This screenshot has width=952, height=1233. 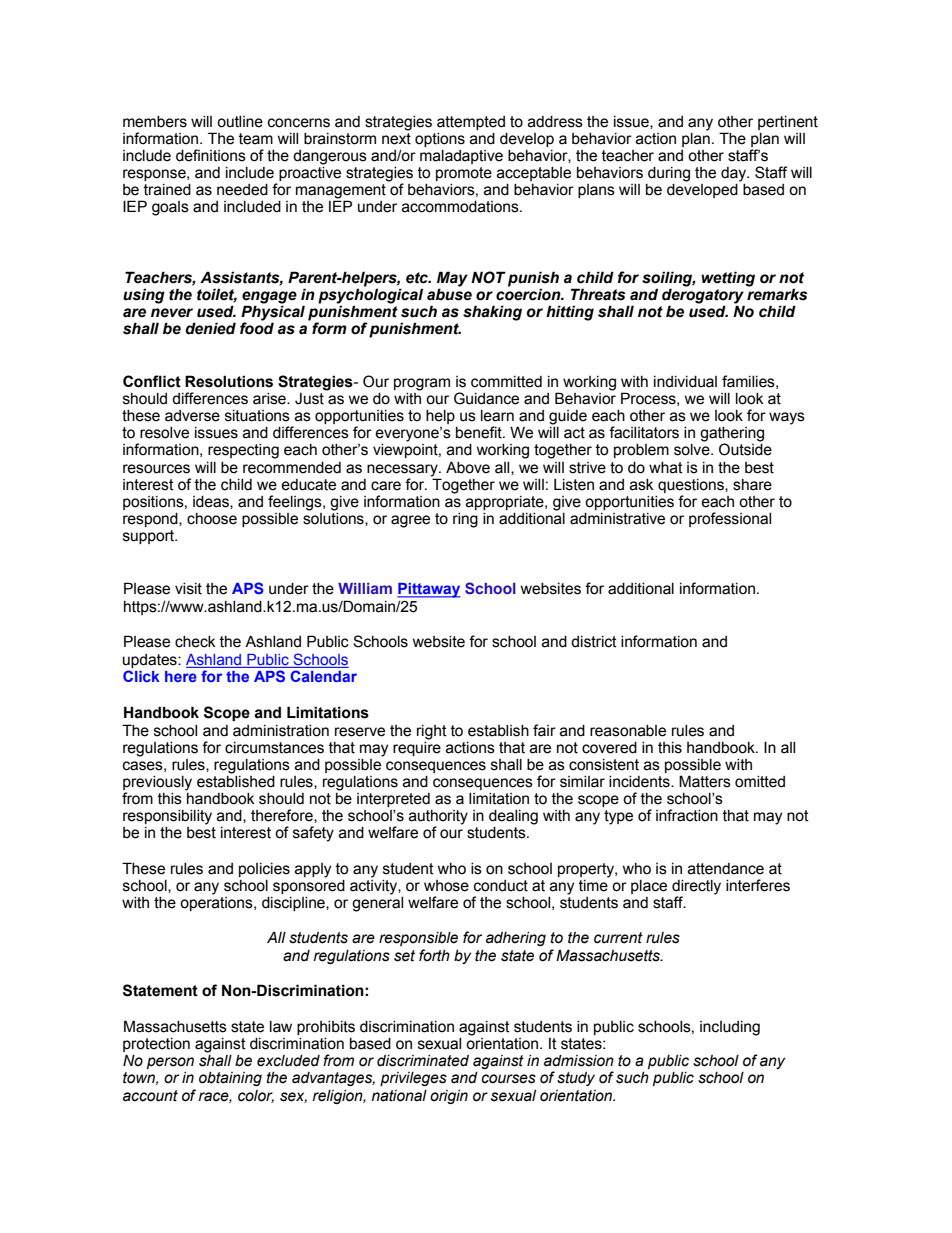 I want to click on obtaining, so click(x=230, y=1079).
